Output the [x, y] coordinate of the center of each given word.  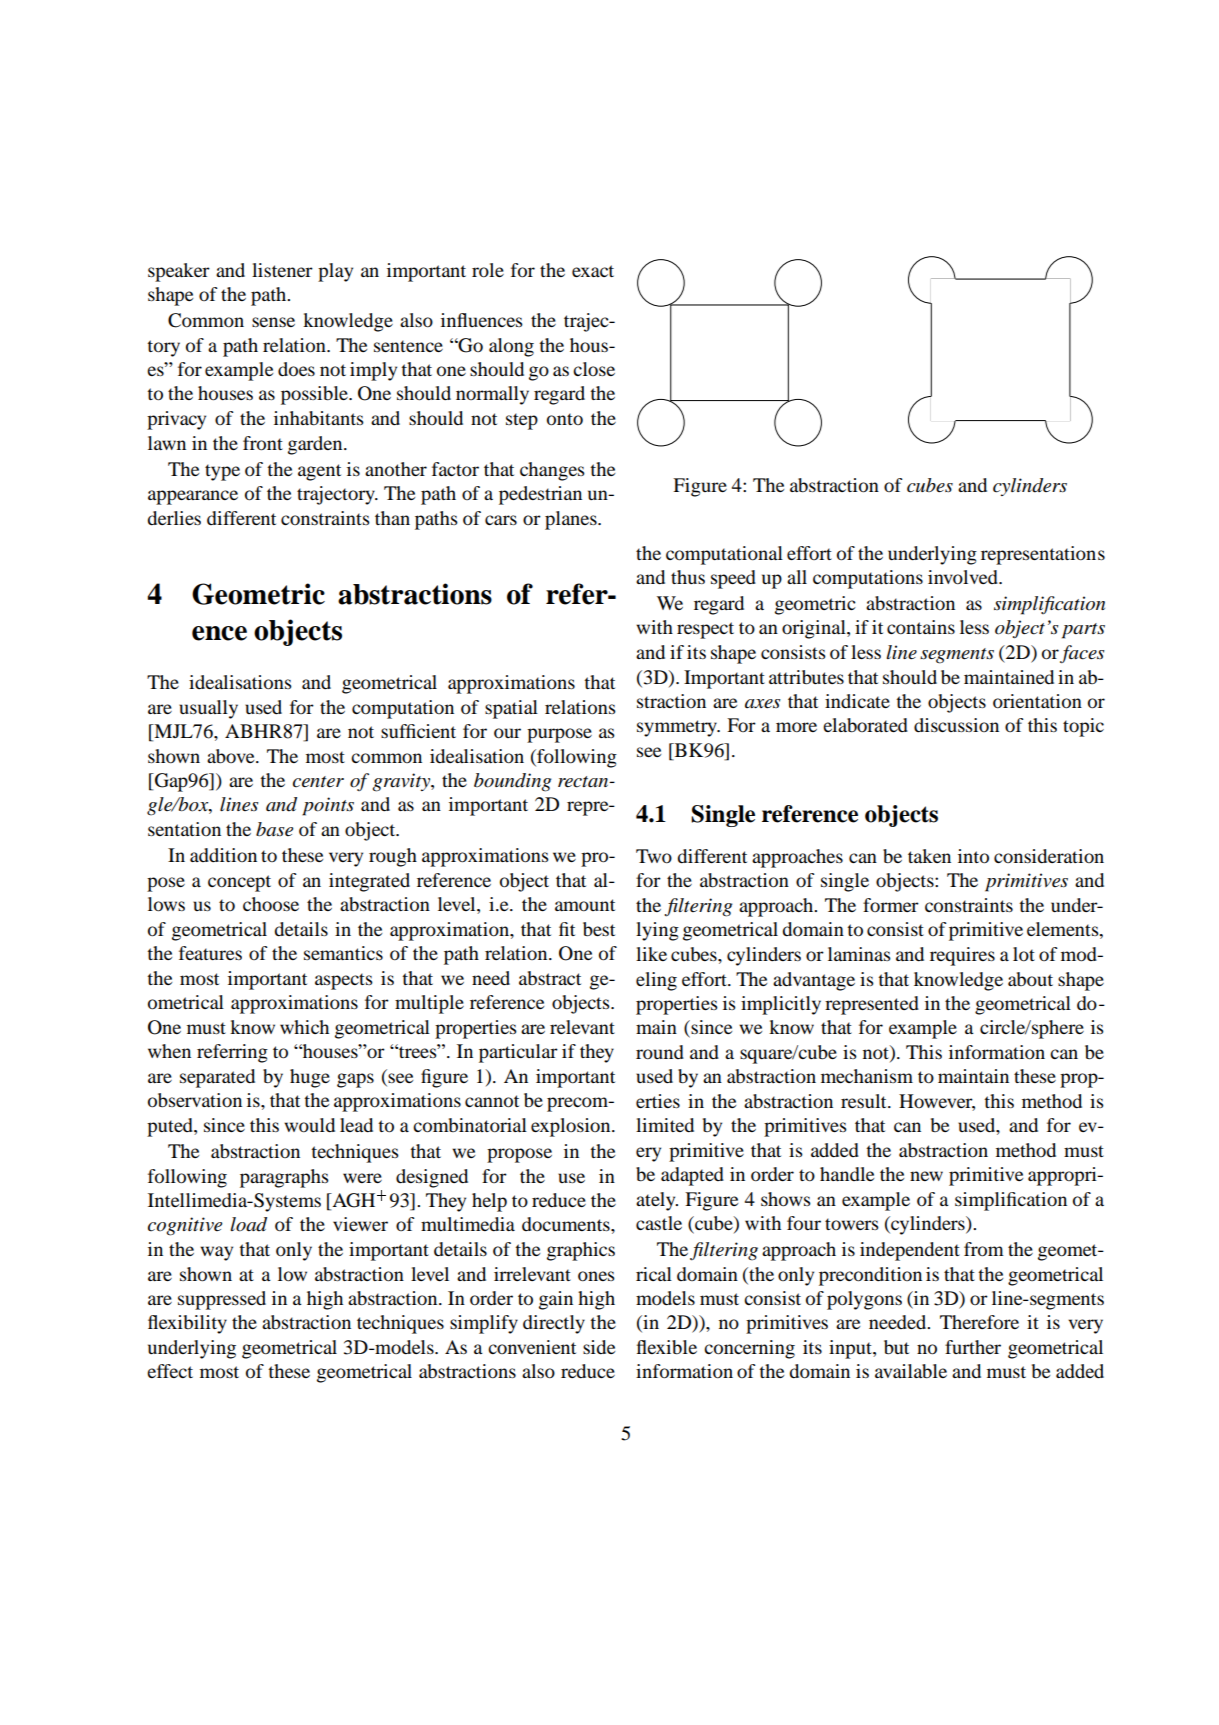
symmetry [678, 728]
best [599, 929]
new [926, 1176]
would [309, 1125]
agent [319, 472]
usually [208, 709]
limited [665, 1125]
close [594, 369]
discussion [956, 725]
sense [273, 322]
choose [271, 904]
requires [962, 956]
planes [572, 520]
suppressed [222, 1300]
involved [964, 577]
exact [593, 271]
